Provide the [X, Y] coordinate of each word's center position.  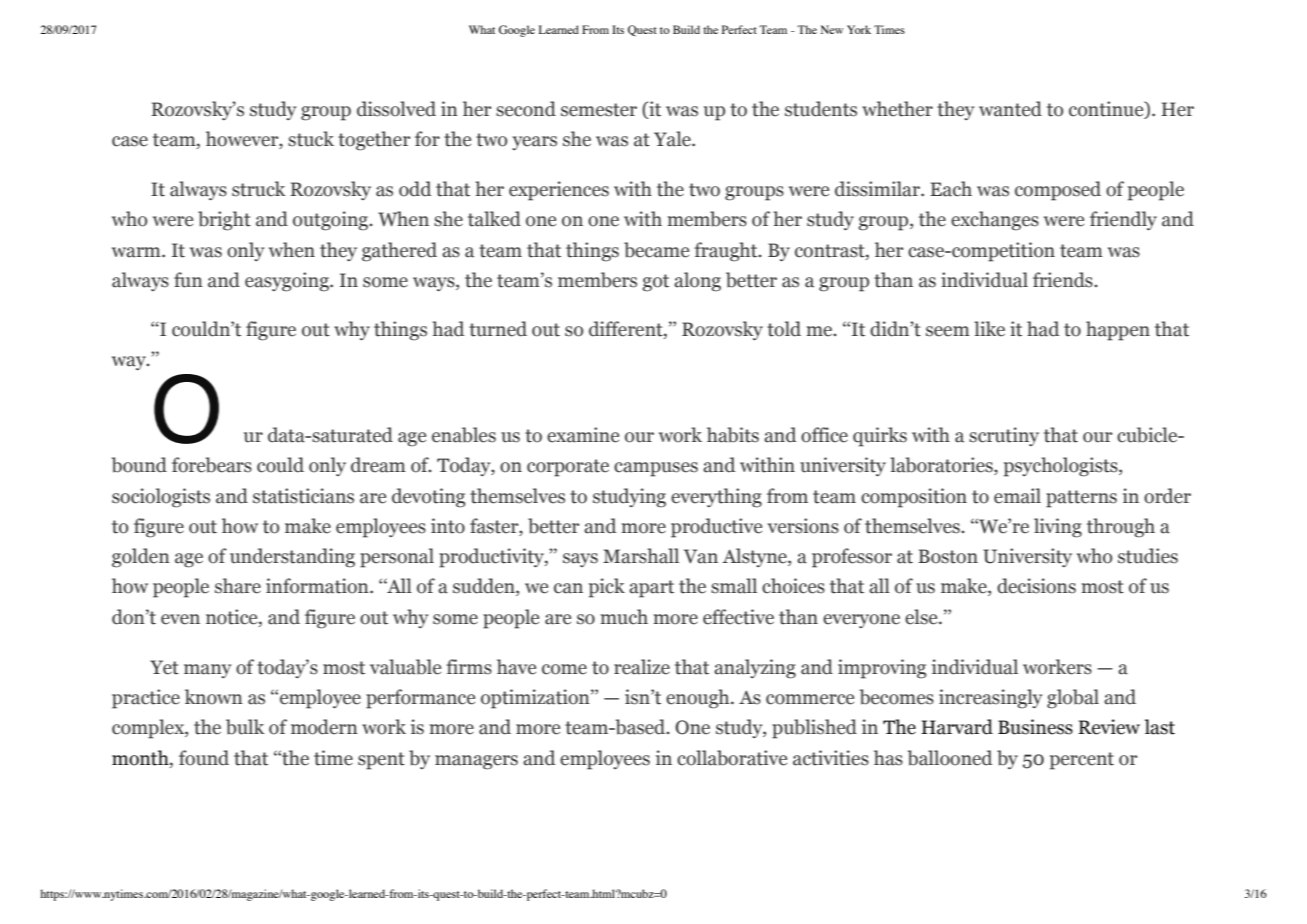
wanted [1010, 109]
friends [1064, 280]
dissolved [396, 109]
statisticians [303, 496]
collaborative [732, 758]
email [1017, 496]
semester [599, 110]
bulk [245, 727]
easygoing [288, 282]
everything [716, 498]
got [655, 283]
